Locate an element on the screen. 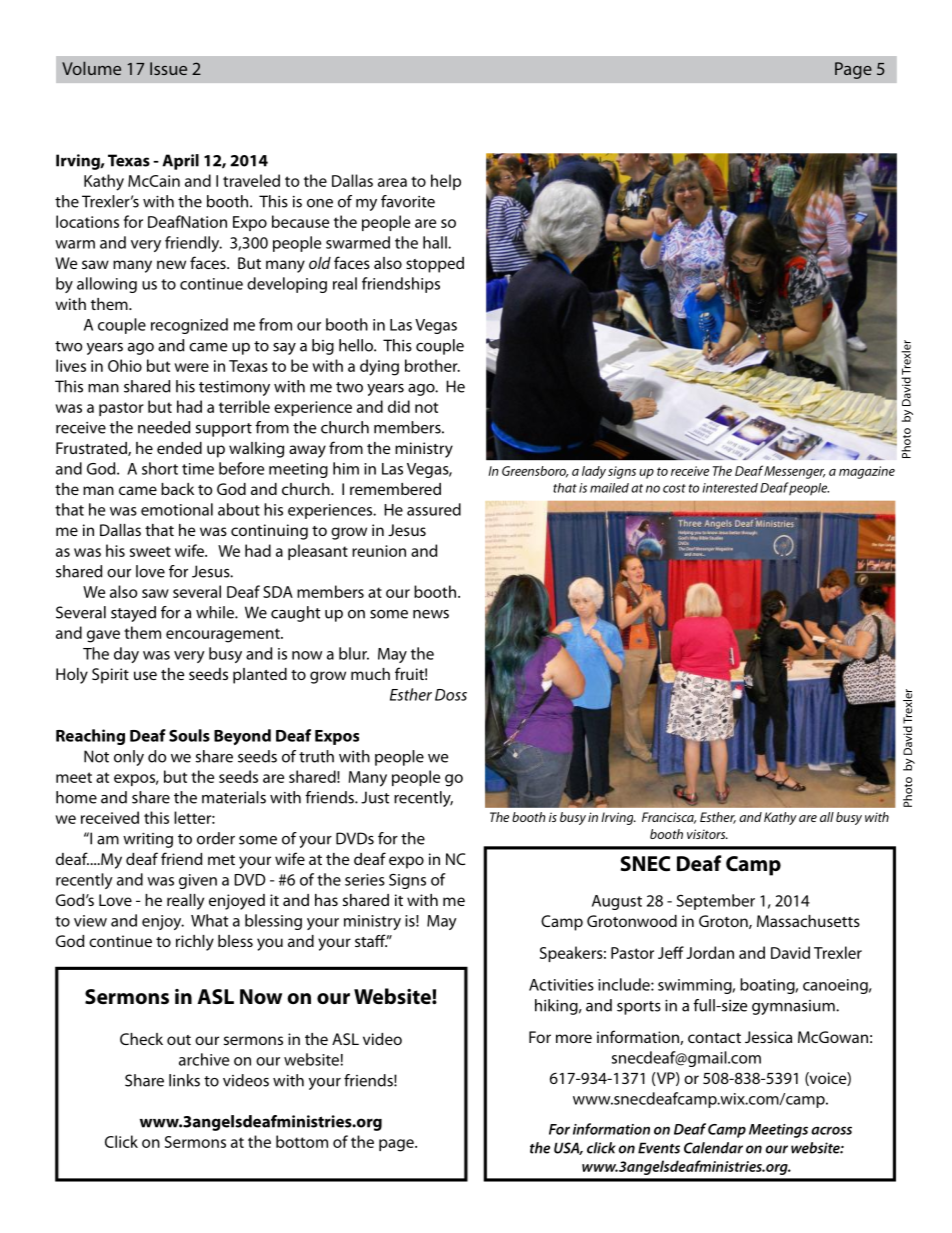 The image size is (952, 1233). more is located at coordinates (574, 1038).
